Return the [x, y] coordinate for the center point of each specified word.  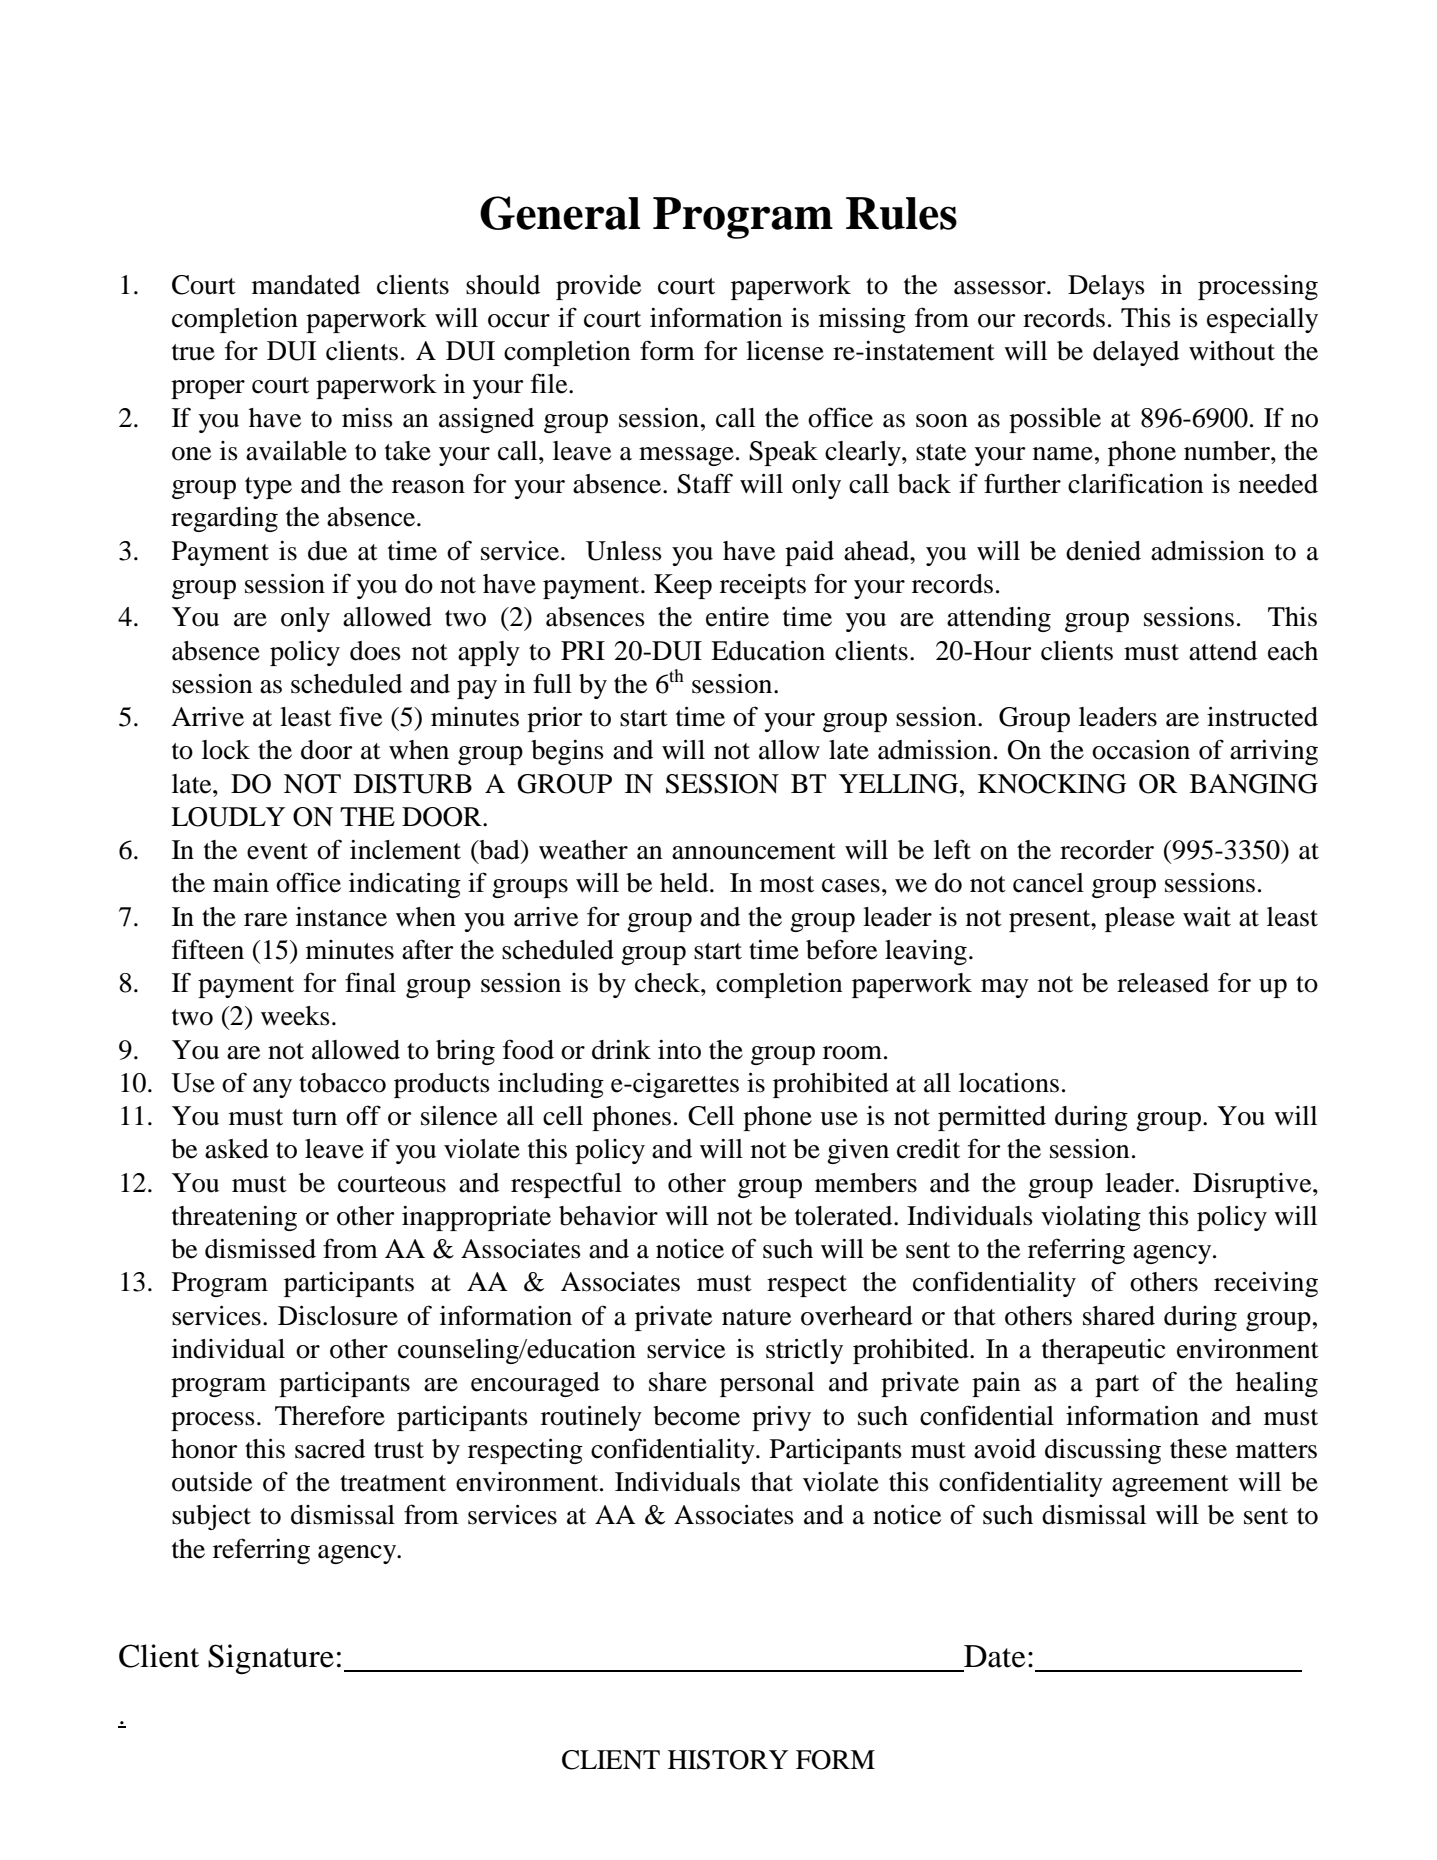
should [503, 285]
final [370, 982]
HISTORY [728, 1760]
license [785, 351]
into [679, 1050]
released [1163, 983]
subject [211, 1517]
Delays [1106, 287]
